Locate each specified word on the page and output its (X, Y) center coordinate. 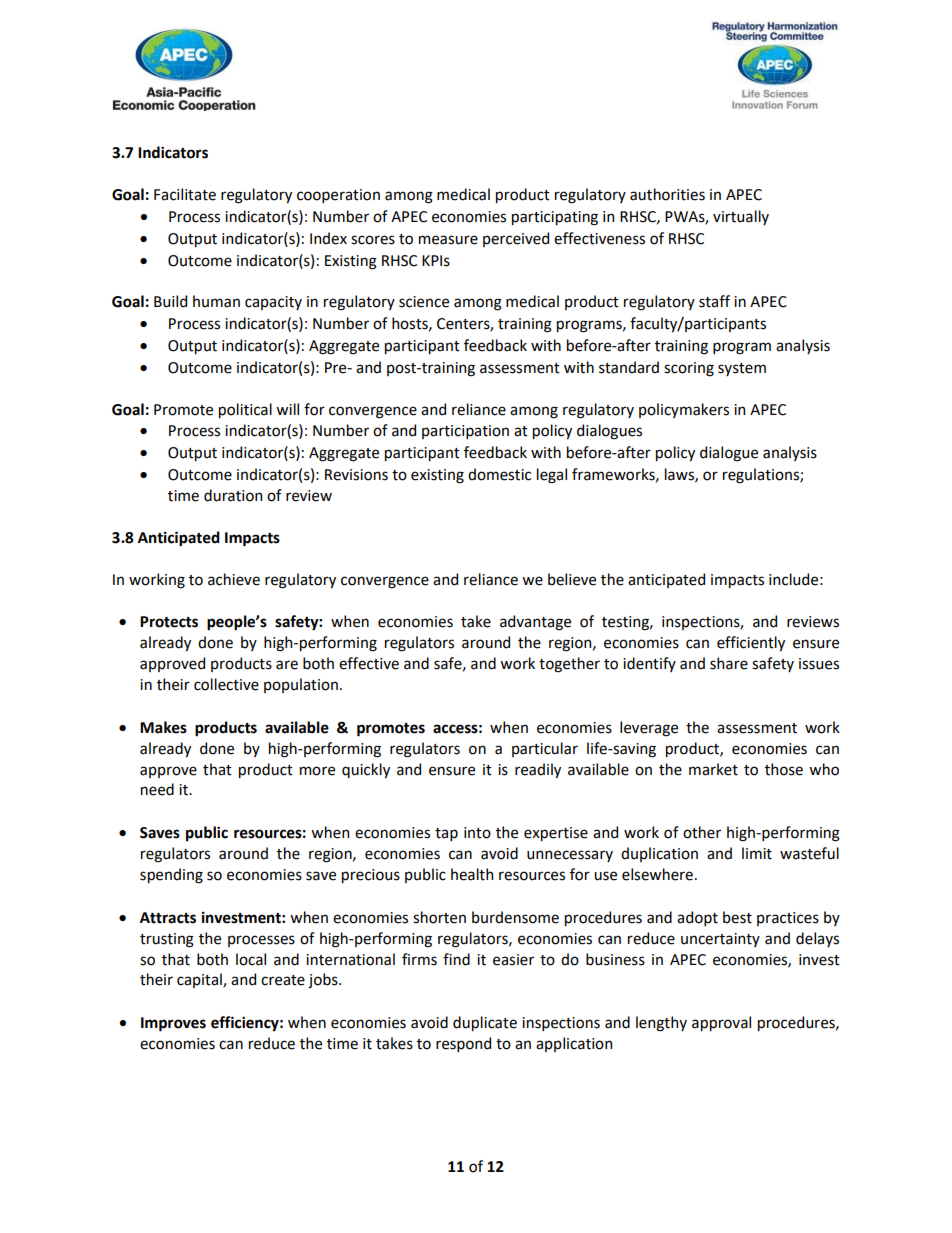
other (702, 832)
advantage (535, 623)
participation (465, 432)
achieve (234, 579)
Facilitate (185, 194)
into (477, 833)
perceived (516, 239)
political (245, 410)
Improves (173, 1024)
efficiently (751, 643)
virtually (741, 217)
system (742, 369)
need (157, 789)
